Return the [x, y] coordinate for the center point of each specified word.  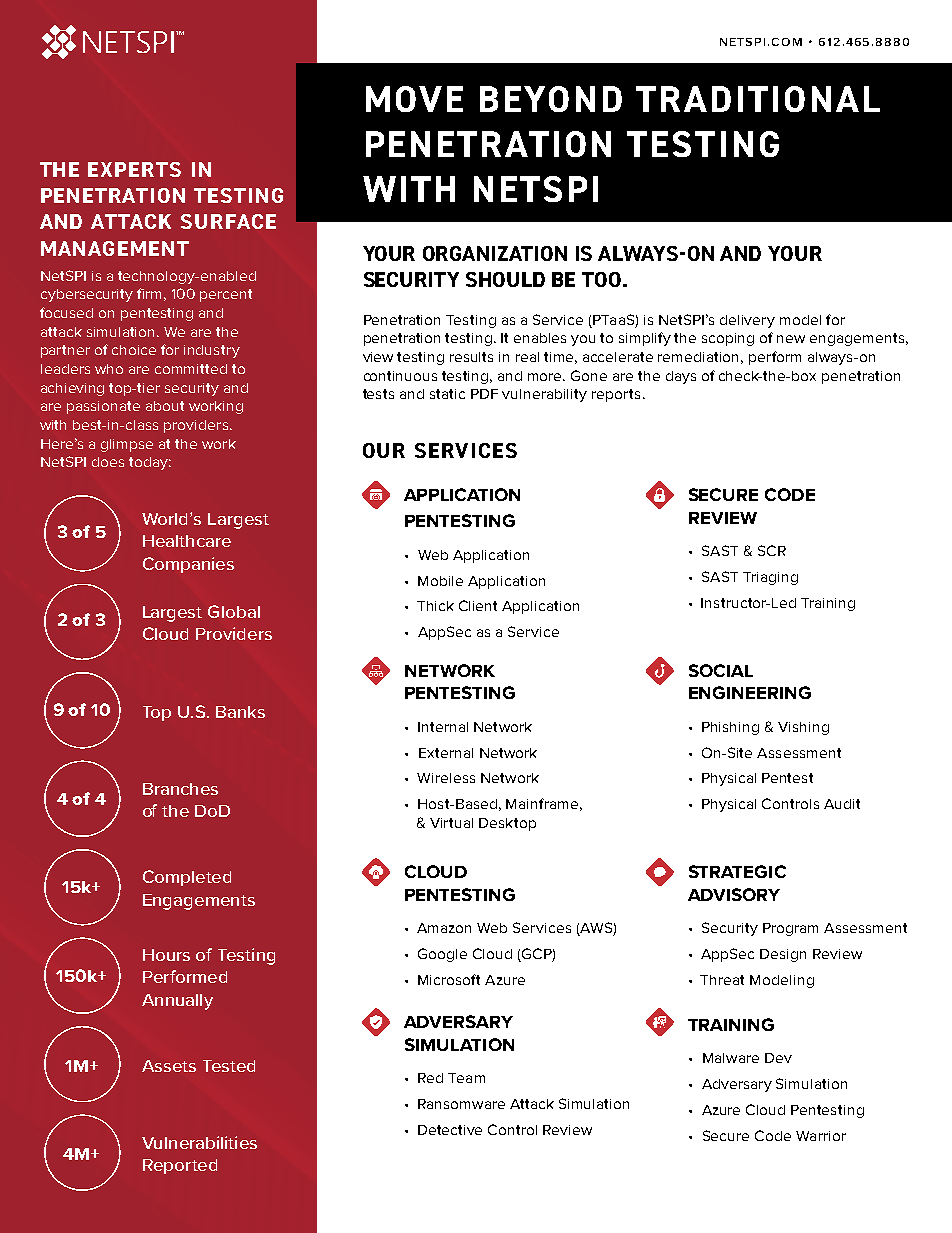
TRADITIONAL [758, 99]
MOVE [414, 99]
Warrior [821, 1136]
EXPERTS [134, 169]
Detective [450, 1130]
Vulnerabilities [199, 1142]
